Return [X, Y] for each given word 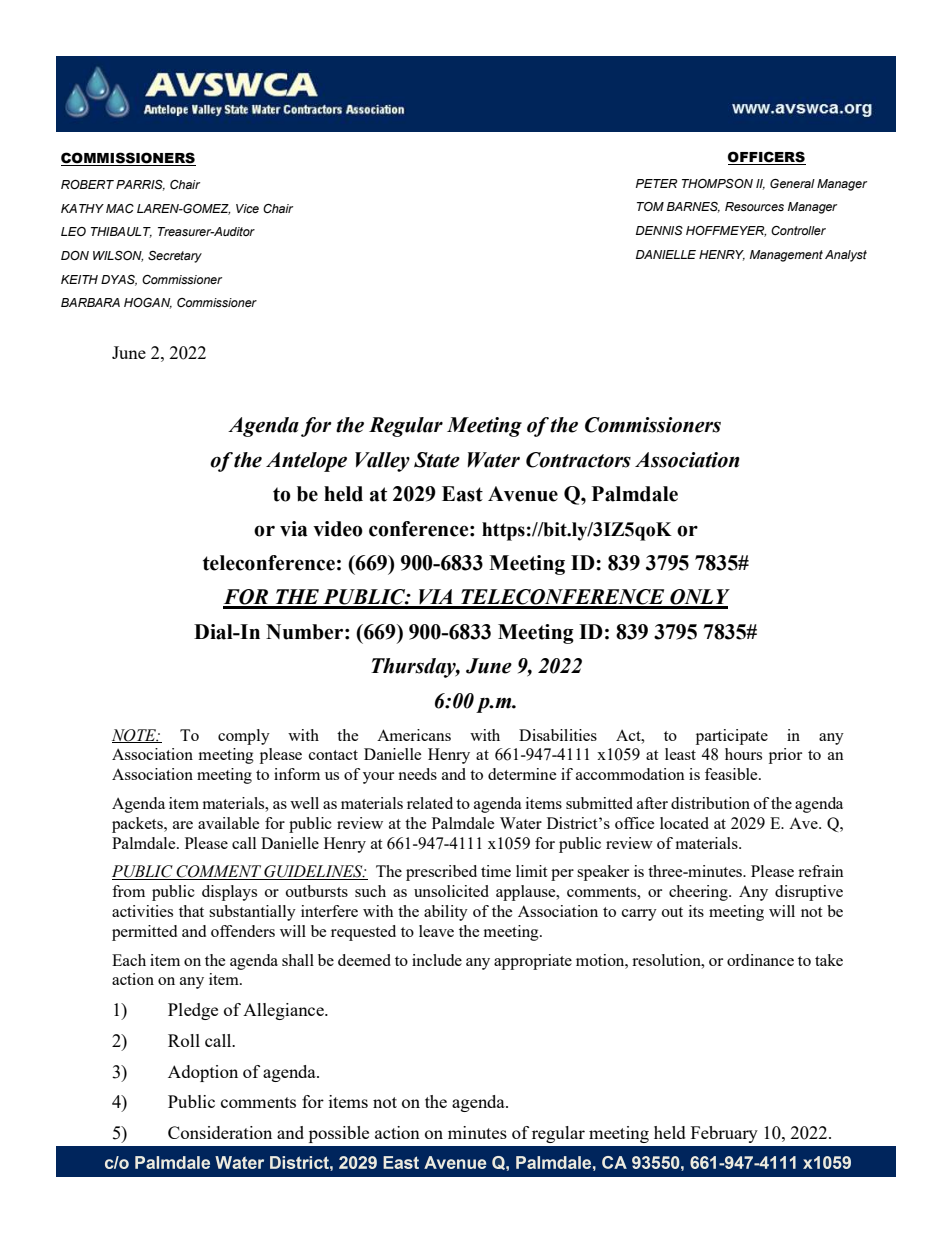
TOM [650, 206]
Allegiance [284, 1011]
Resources [754, 206]
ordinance [760, 960]
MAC [120, 208]
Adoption [203, 1073]
